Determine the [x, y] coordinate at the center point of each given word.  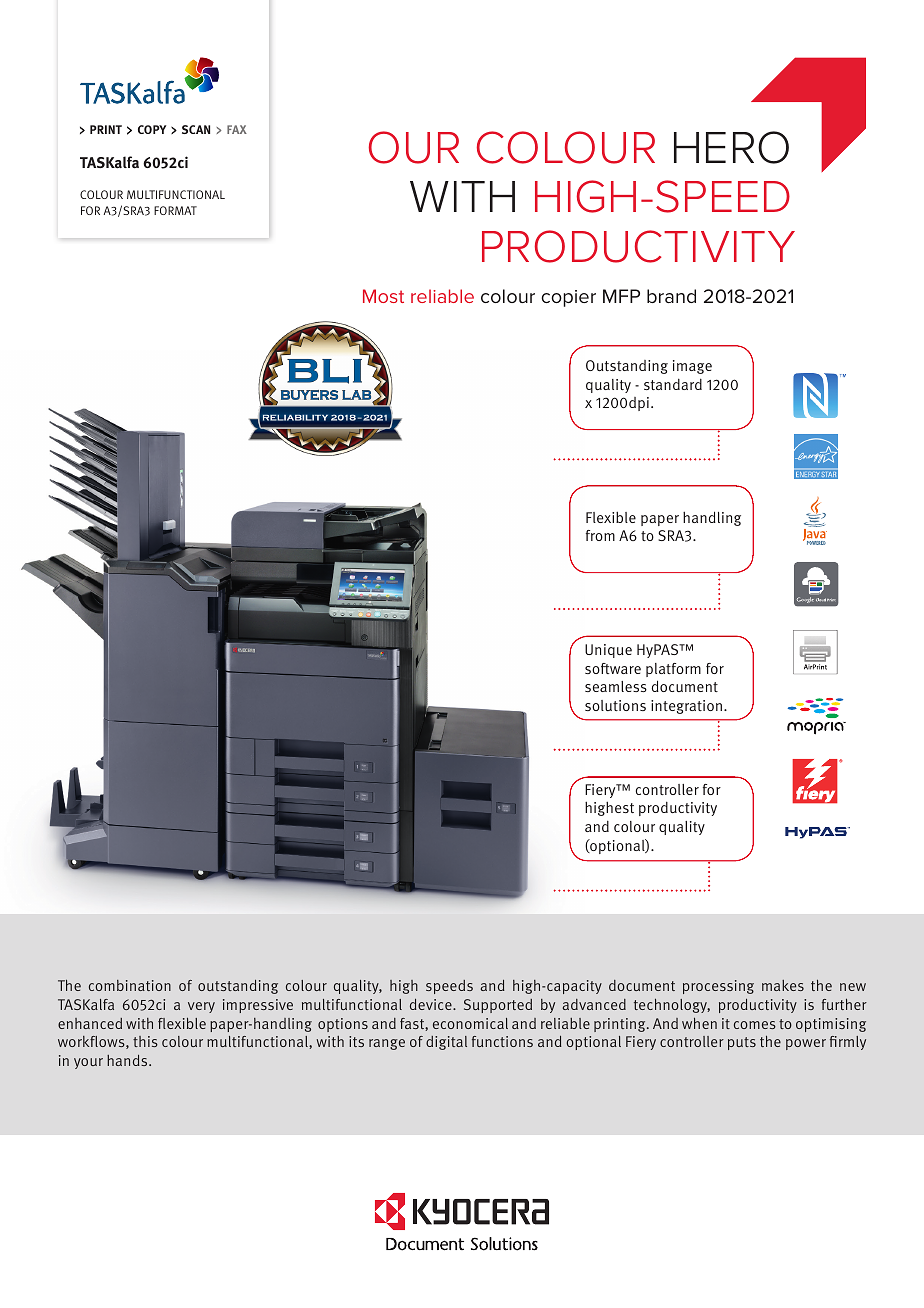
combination [130, 985]
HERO [731, 147]
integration [686, 707]
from [600, 535]
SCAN [196, 129]
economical [470, 1023]
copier [568, 298]
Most [383, 296]
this [145, 1041]
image [692, 367]
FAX [237, 129]
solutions [615, 705]
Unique [608, 651]
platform [673, 670]
